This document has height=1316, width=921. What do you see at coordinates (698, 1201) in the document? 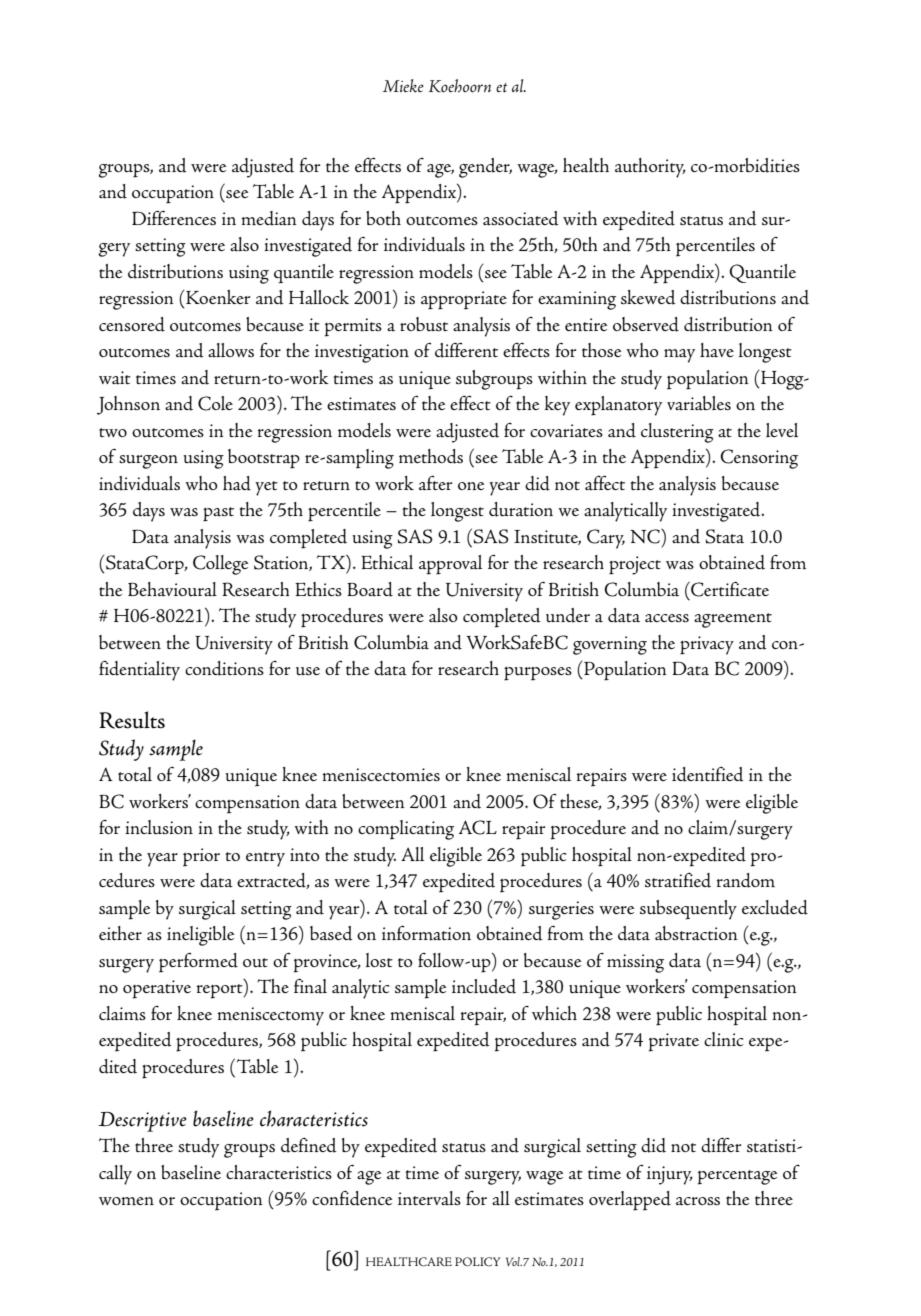
I see `across` at bounding box center [698, 1201].
